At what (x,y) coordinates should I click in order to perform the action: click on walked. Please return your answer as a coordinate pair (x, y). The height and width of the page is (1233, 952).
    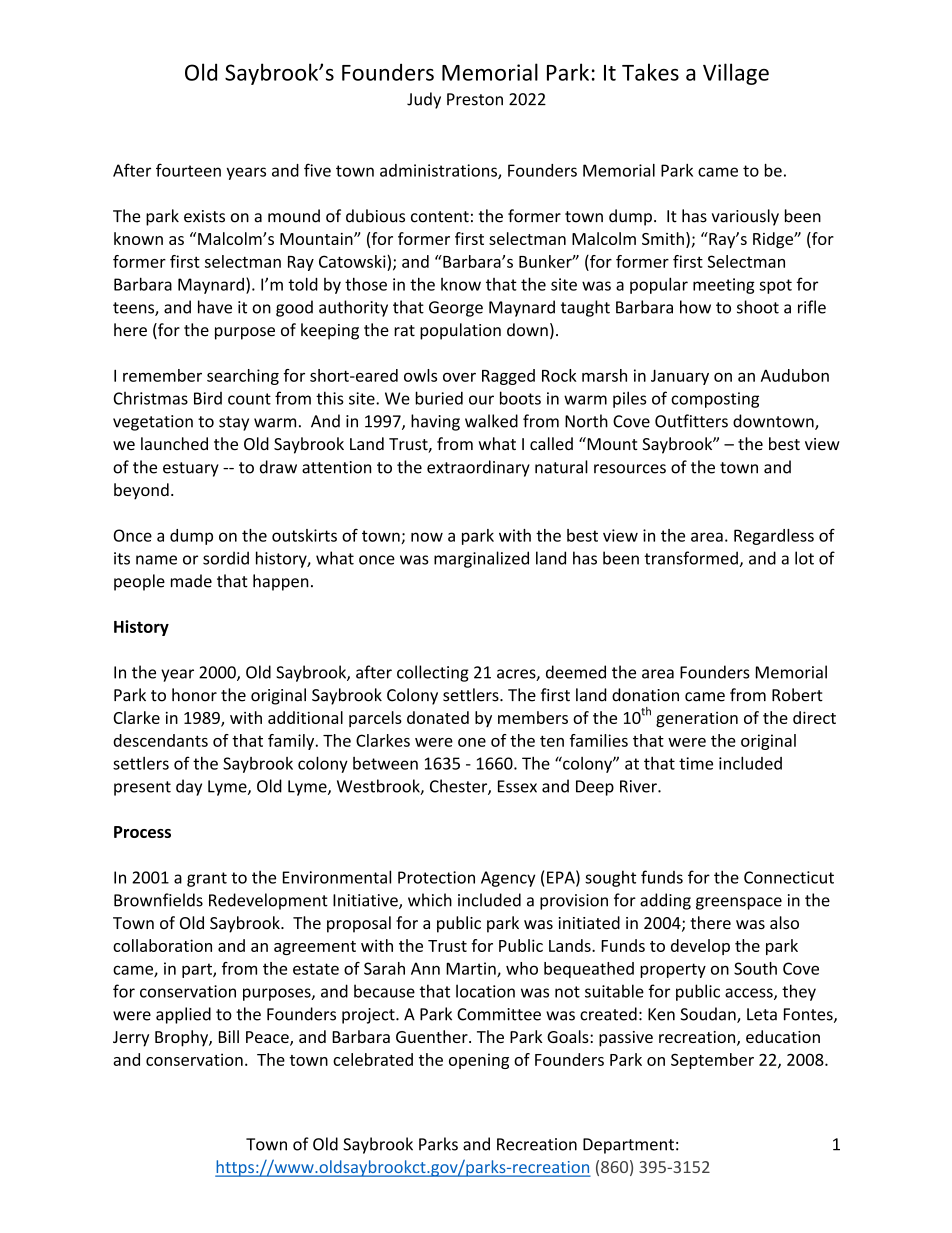
    Looking at the image, I should click on (491, 421).
